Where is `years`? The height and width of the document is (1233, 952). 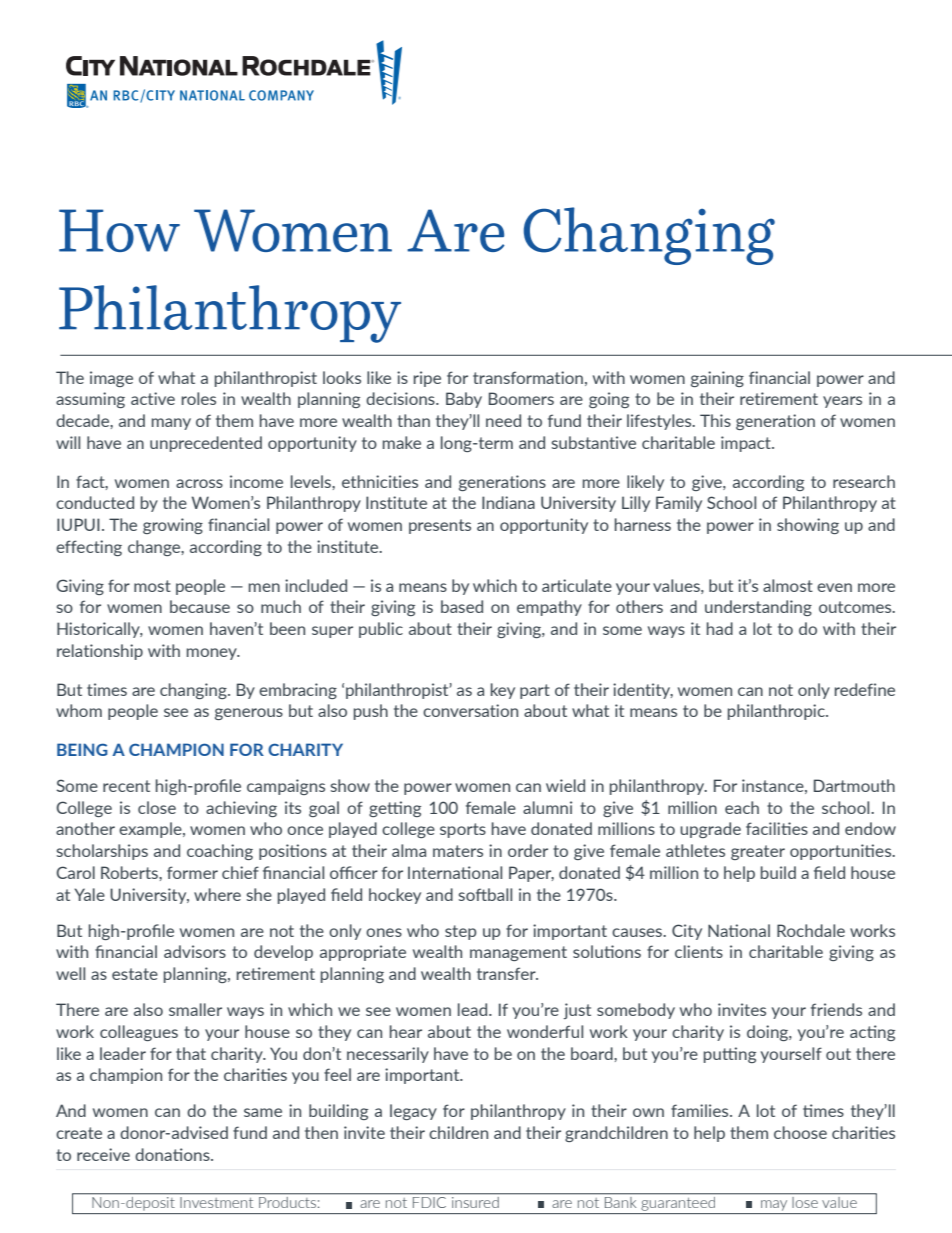 years is located at coordinates (842, 402).
